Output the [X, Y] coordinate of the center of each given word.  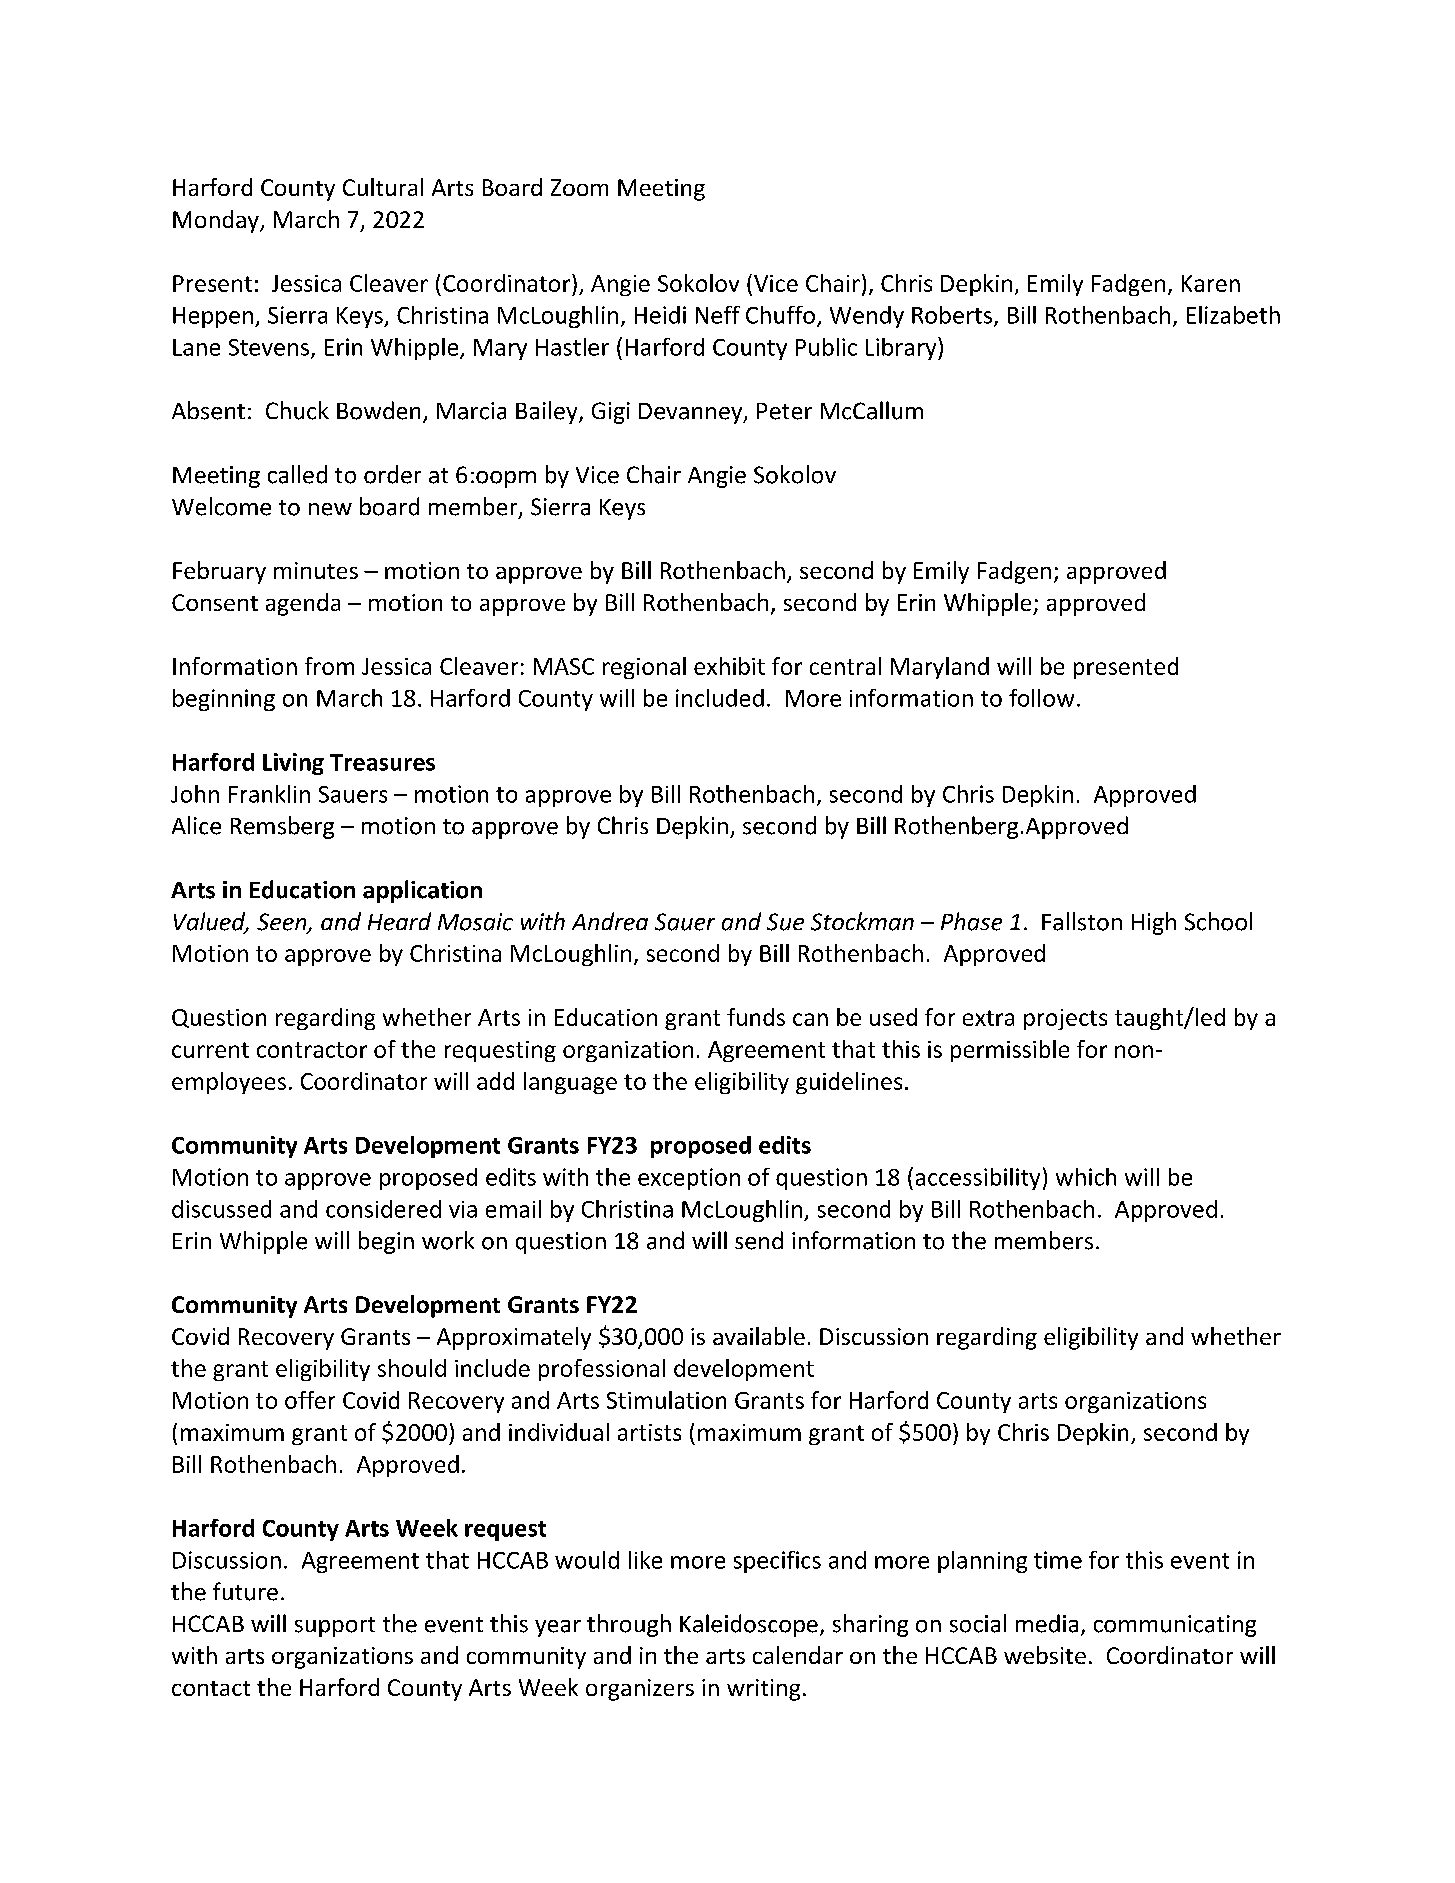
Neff [718, 315]
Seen [283, 923]
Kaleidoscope [749, 1625]
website [1045, 1655]
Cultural [383, 187]
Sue [785, 922]
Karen [1211, 283]
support [335, 1627]
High [1154, 923]
